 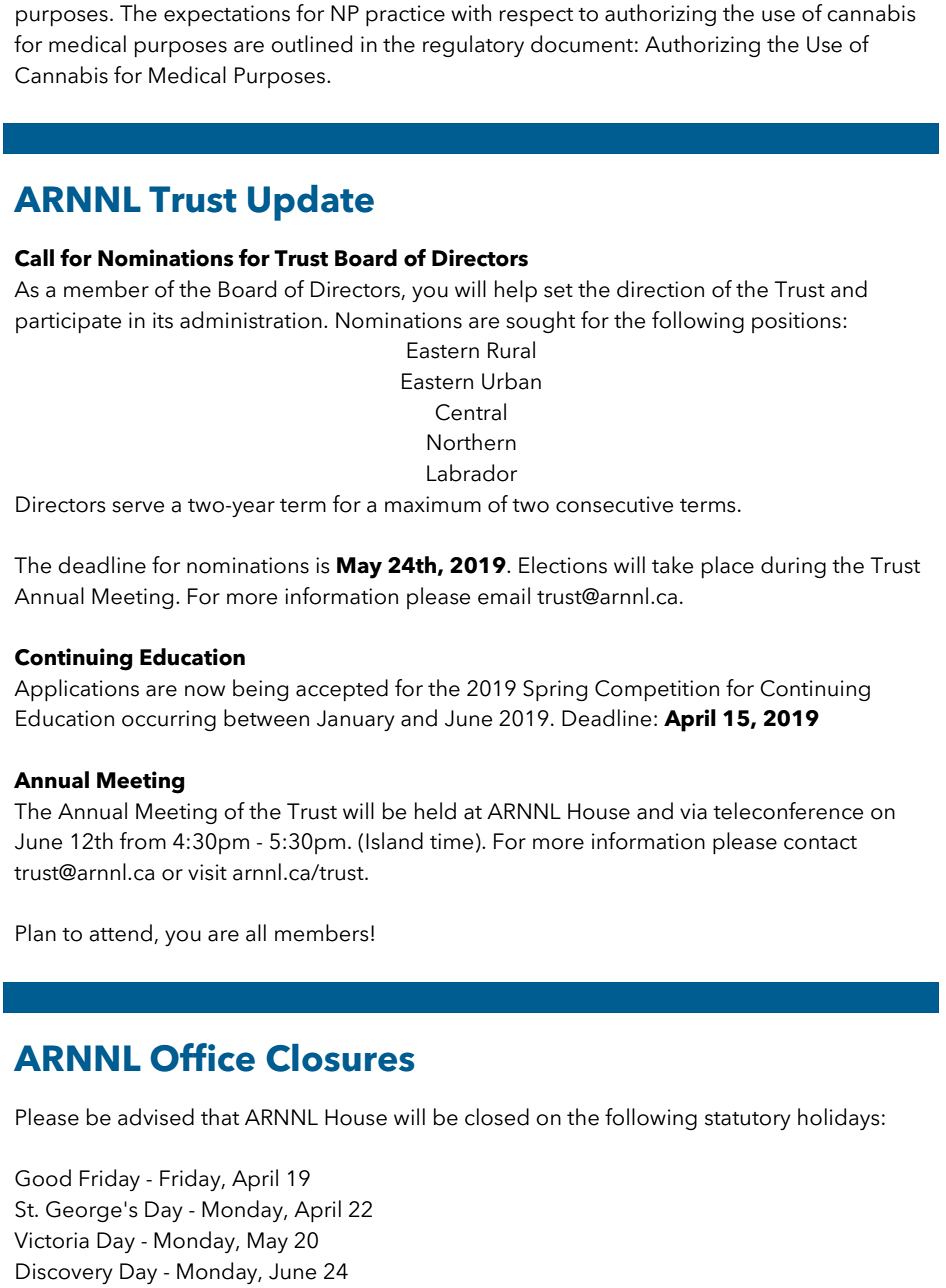 I want to click on closed, so click(x=497, y=1117).
